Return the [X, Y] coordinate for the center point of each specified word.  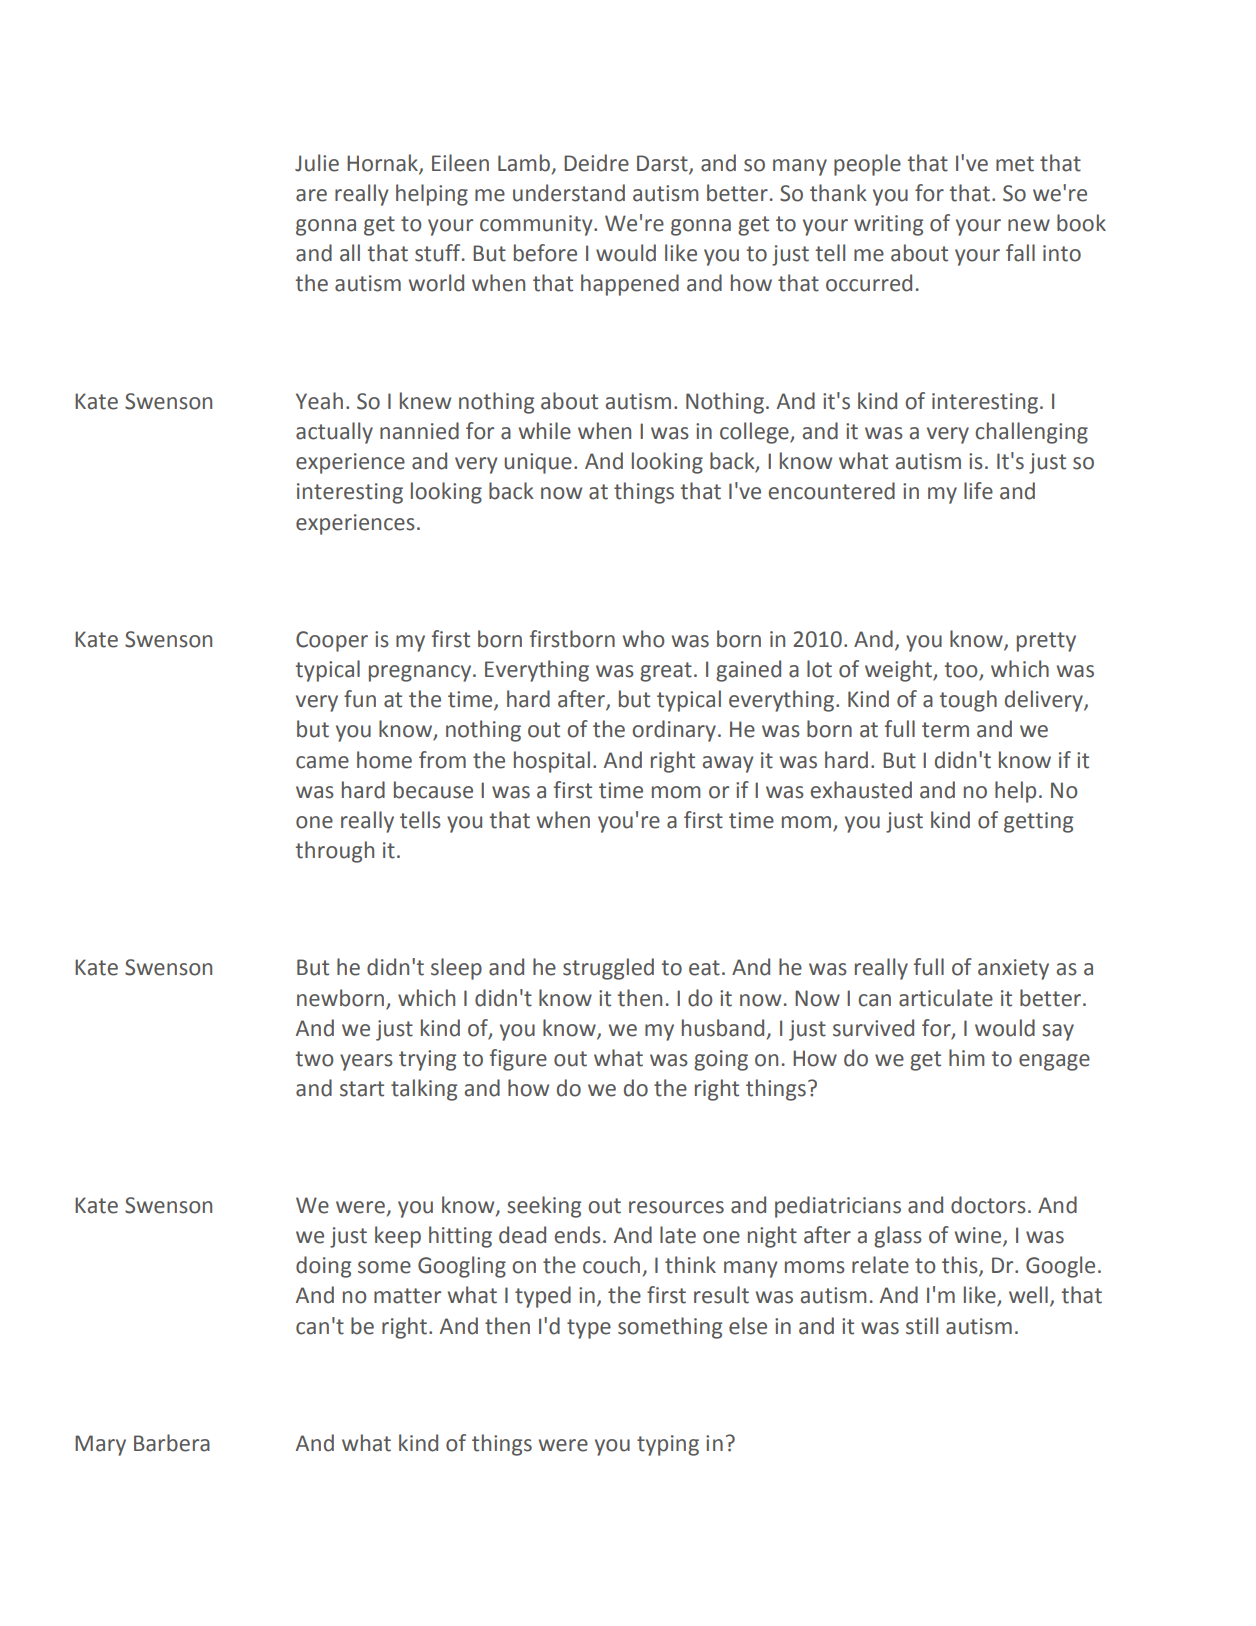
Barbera [172, 1443]
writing [888, 225]
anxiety [1013, 969]
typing [668, 1445]
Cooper [332, 641]
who [644, 639]
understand [569, 193]
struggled [608, 969]
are [311, 195]
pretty [1046, 642]
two [315, 1059]
